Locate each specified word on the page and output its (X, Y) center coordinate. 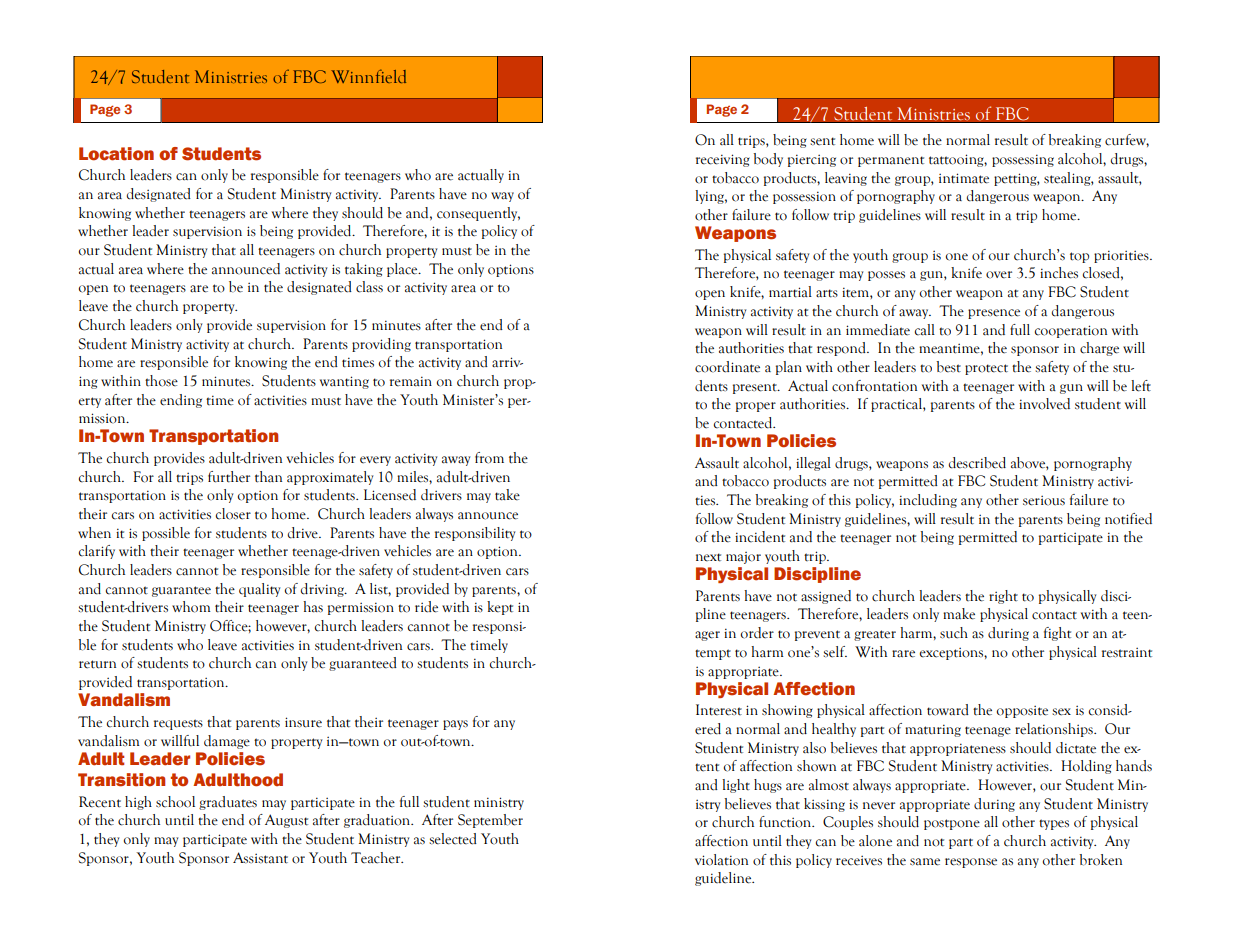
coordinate (727, 367)
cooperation (1071, 331)
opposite (1022, 711)
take (507, 495)
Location (116, 154)
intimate (964, 178)
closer (233, 514)
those (161, 381)
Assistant (260, 858)
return (97, 664)
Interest (719, 710)
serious (1044, 500)
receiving (723, 160)
